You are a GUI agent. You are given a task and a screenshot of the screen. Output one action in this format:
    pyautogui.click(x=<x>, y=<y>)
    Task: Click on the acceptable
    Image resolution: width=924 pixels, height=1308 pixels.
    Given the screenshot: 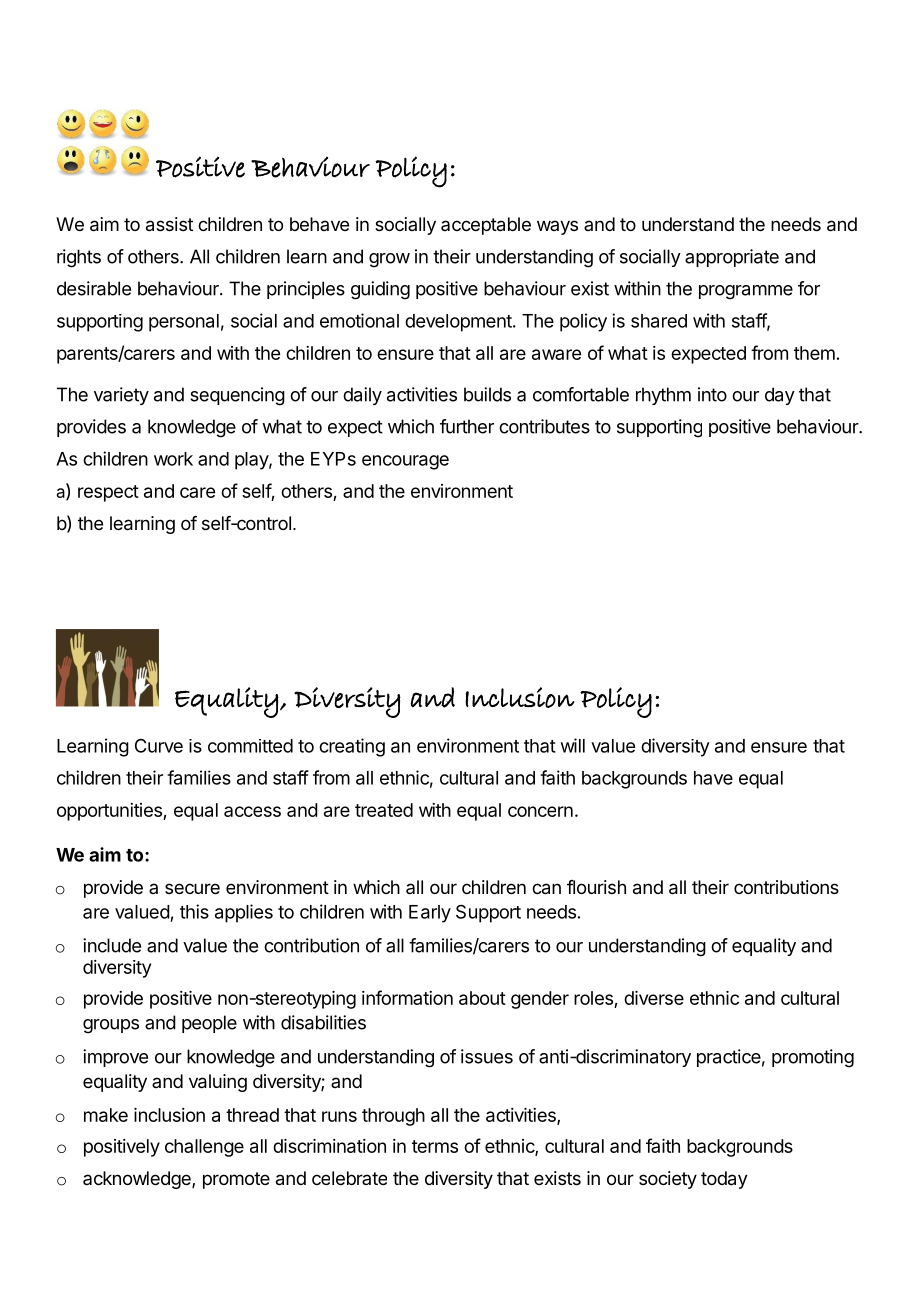 What is the action you would take?
    pyautogui.click(x=486, y=226)
